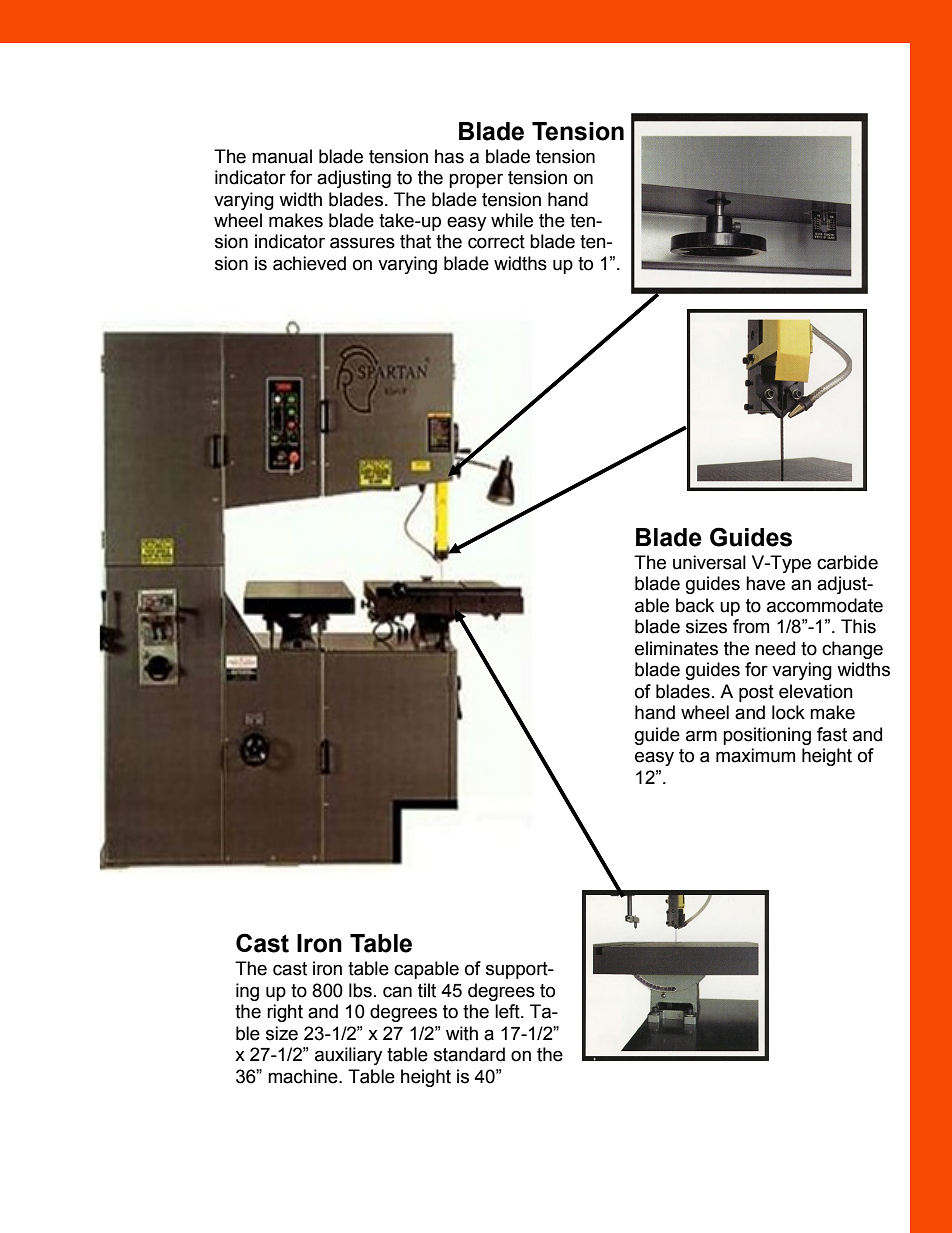 This document has height=1233, width=952. Describe the element at coordinates (348, 1056) in the document. I see `auxiliary` at that location.
